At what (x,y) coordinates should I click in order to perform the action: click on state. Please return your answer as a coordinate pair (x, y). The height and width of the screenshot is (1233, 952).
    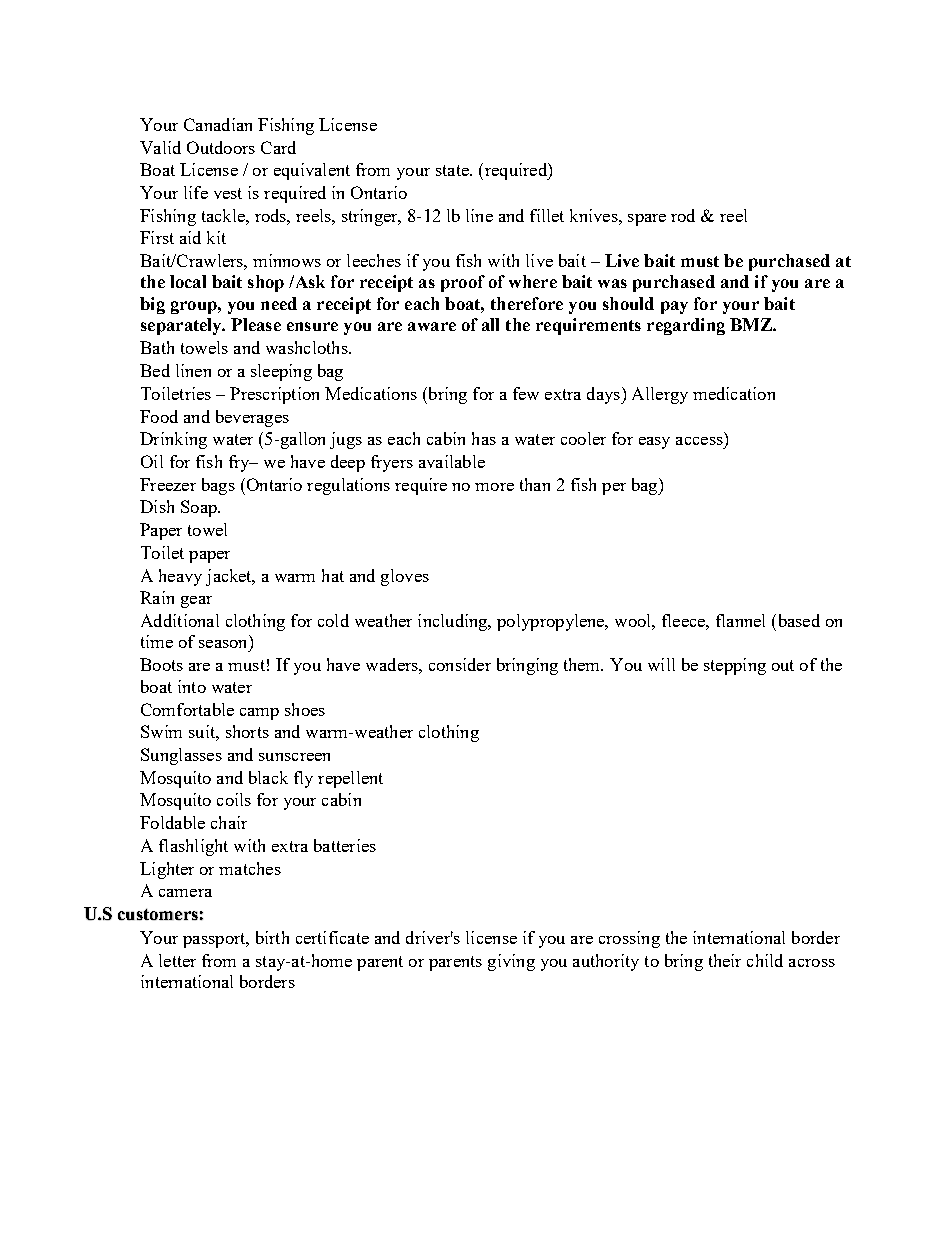
    Looking at the image, I should click on (453, 170).
